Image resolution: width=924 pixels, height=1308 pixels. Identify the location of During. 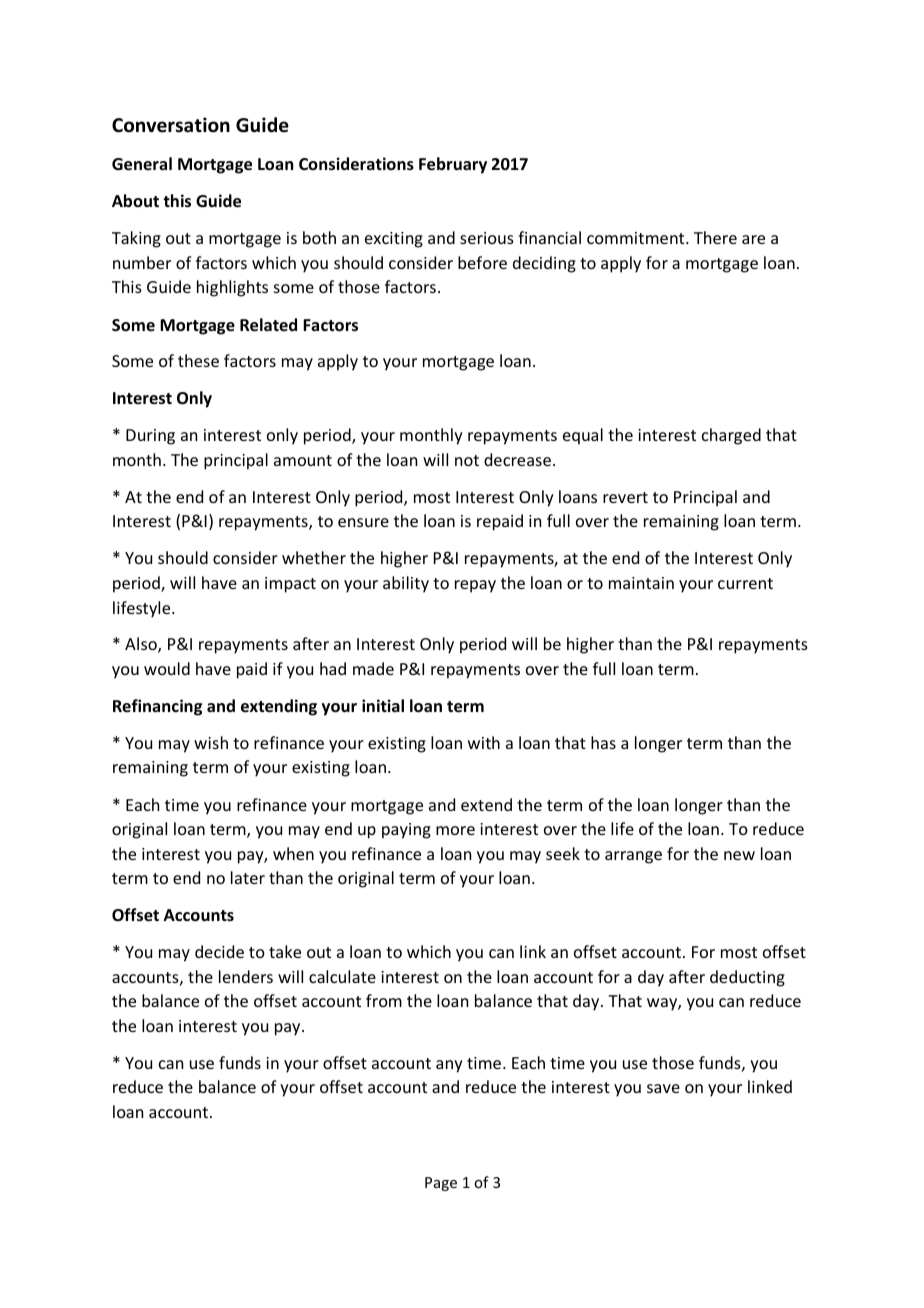
(150, 437).
